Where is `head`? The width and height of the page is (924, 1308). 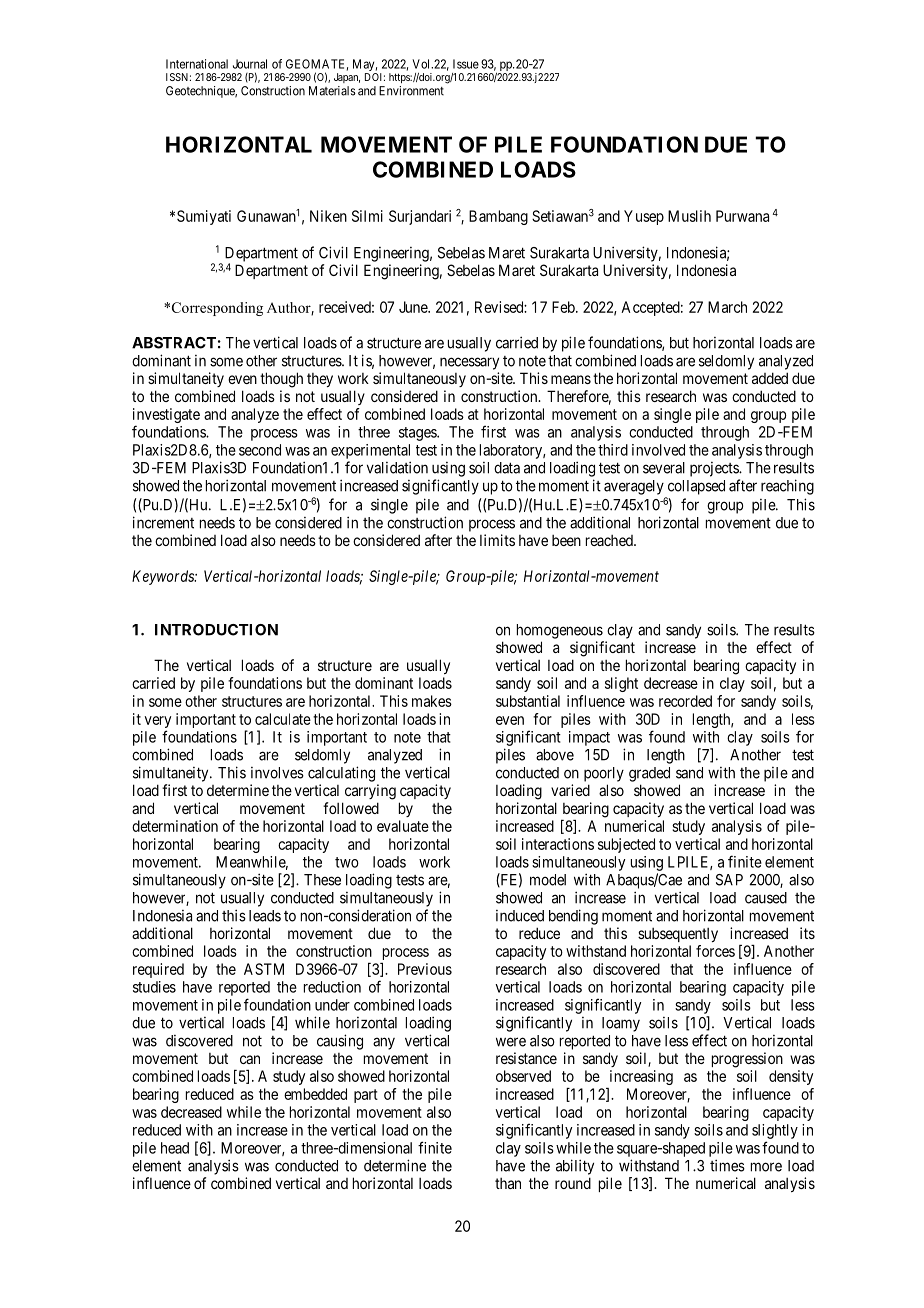 head is located at coordinates (175, 1148).
